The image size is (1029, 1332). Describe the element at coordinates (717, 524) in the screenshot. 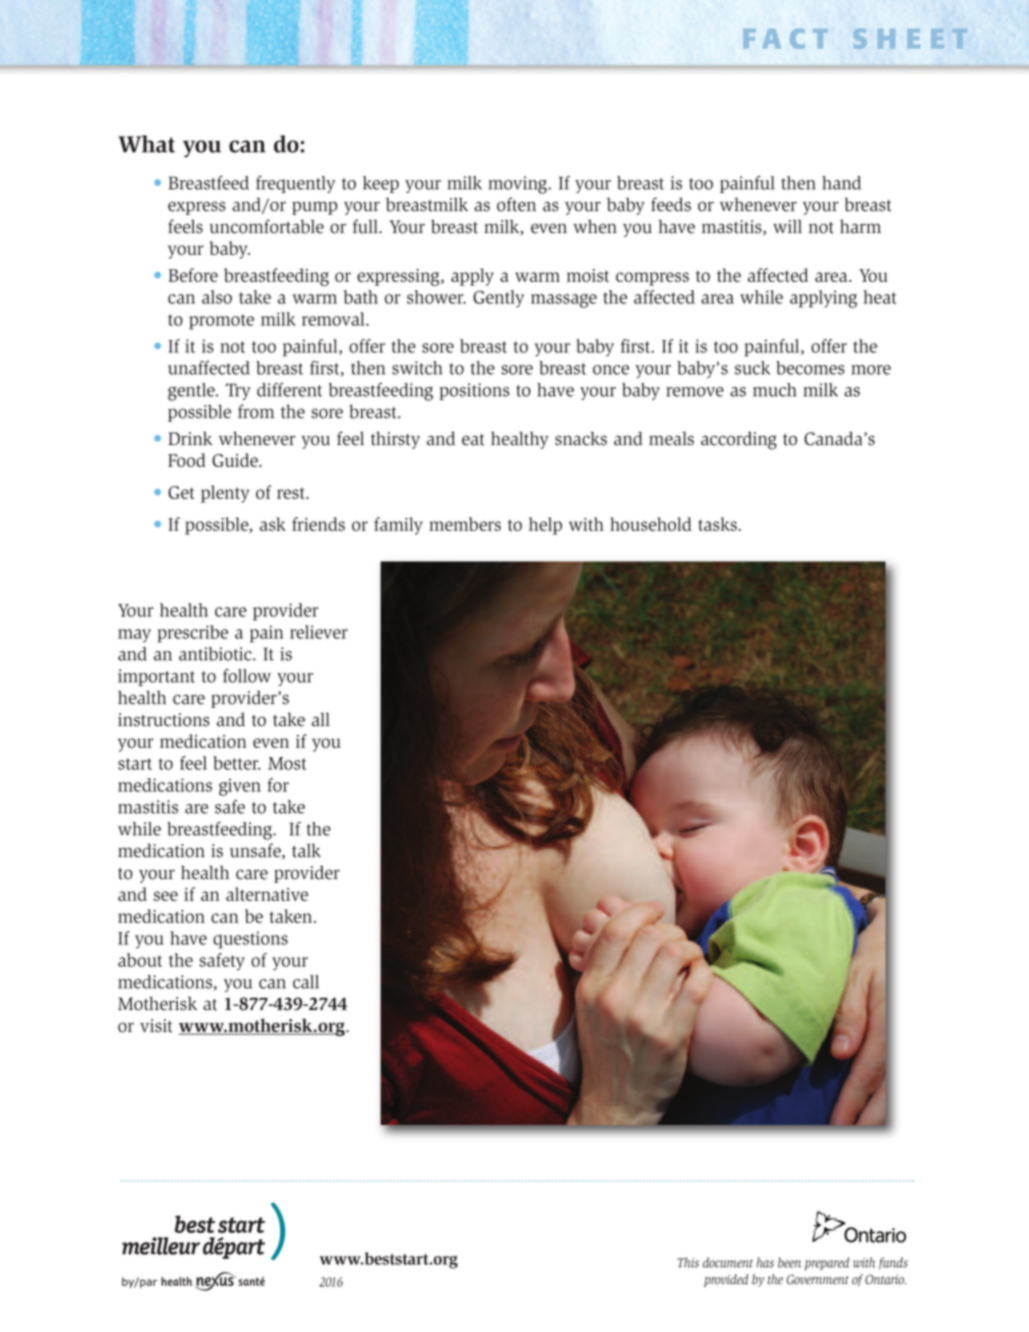

I see `tasks` at that location.
